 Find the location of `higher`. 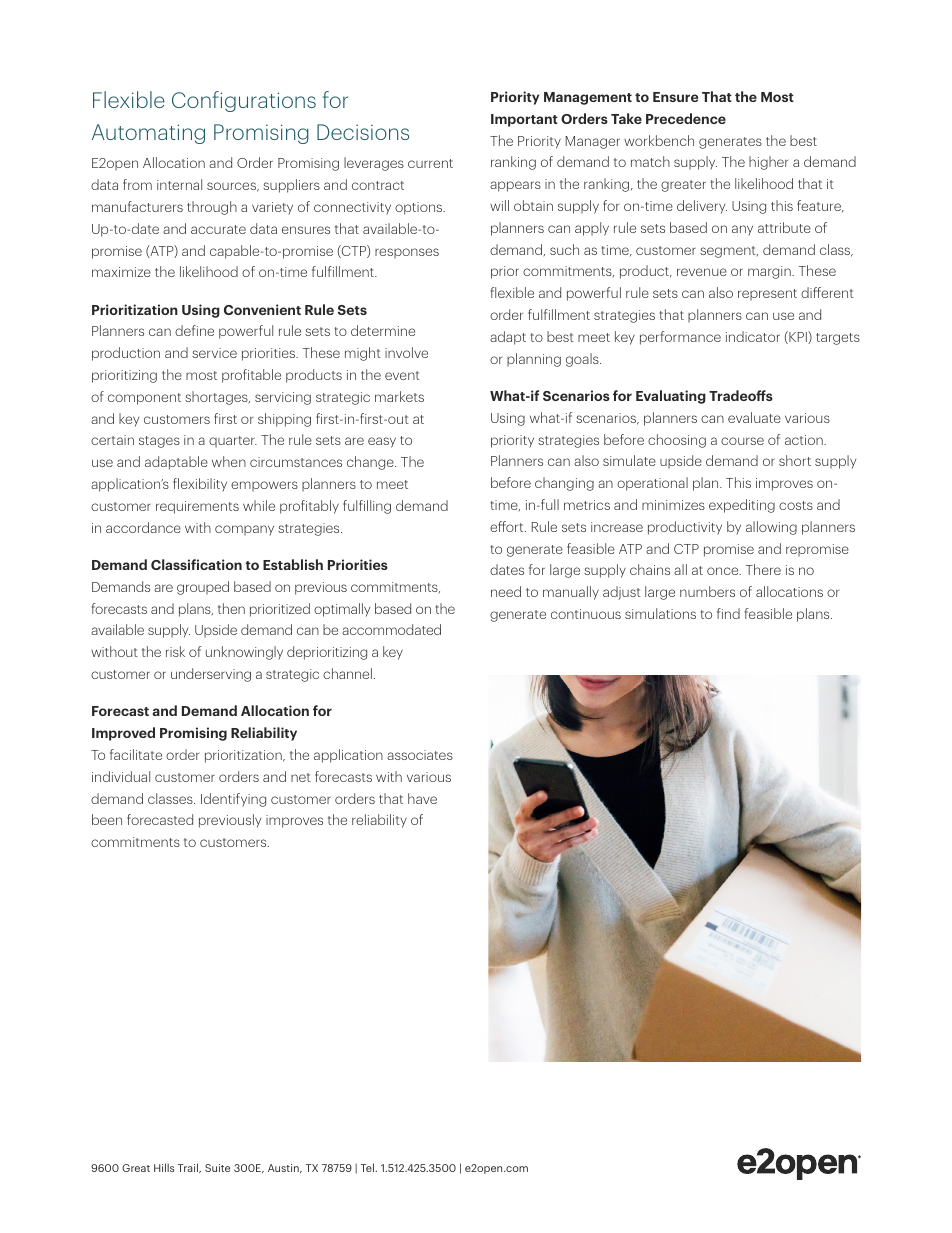

higher is located at coordinates (768, 163).
